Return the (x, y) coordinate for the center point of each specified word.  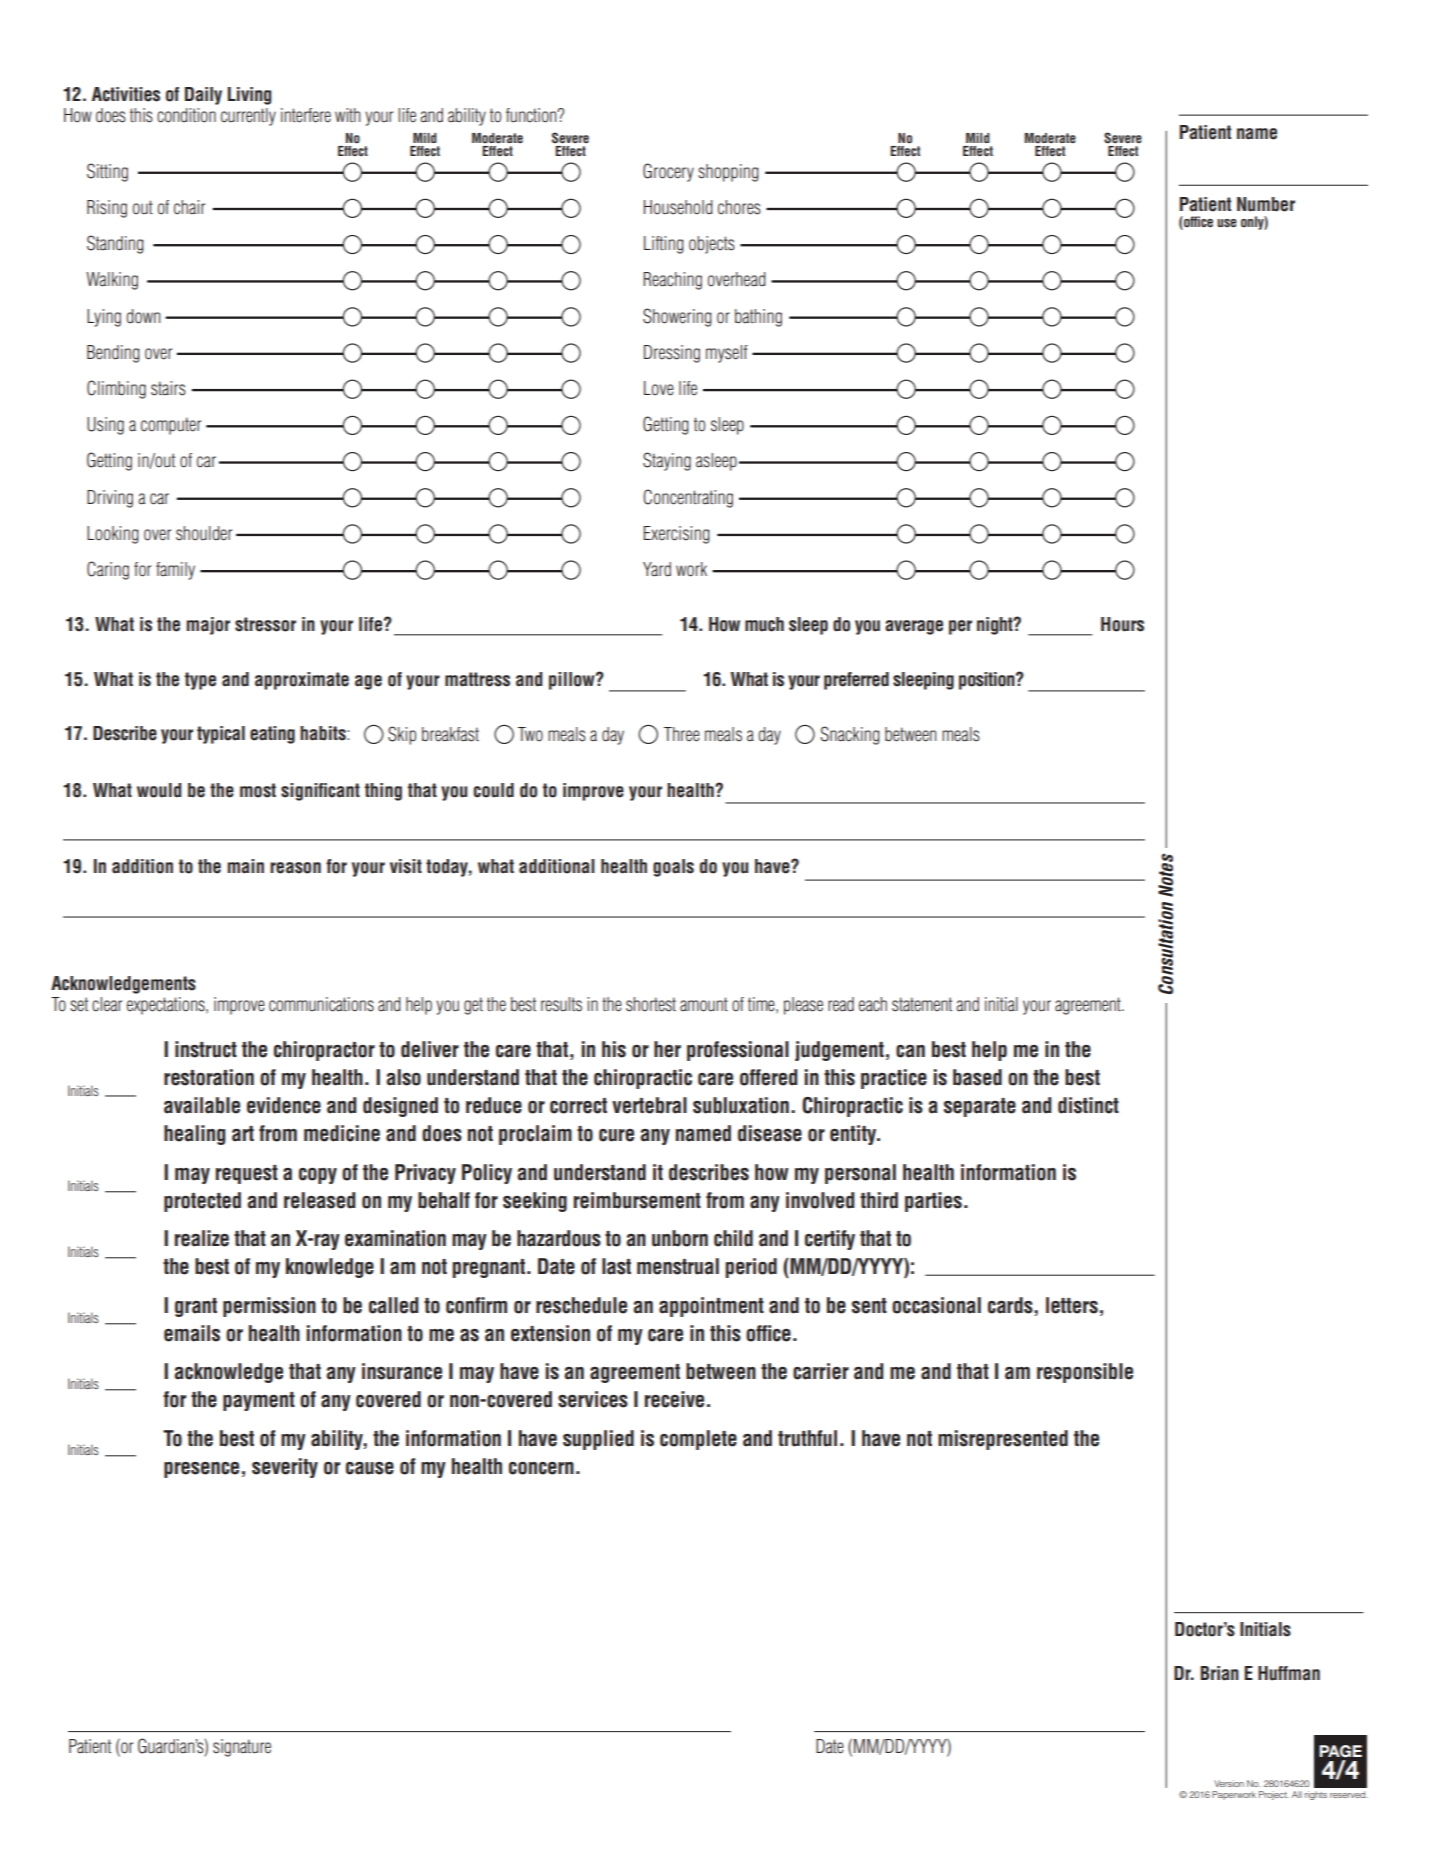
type (200, 681)
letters (1072, 1305)
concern (541, 1468)
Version (1229, 1783)
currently (248, 117)
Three (682, 734)
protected (202, 1202)
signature (242, 1748)
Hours (1122, 624)
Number (1266, 204)
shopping (728, 173)
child (733, 1238)
